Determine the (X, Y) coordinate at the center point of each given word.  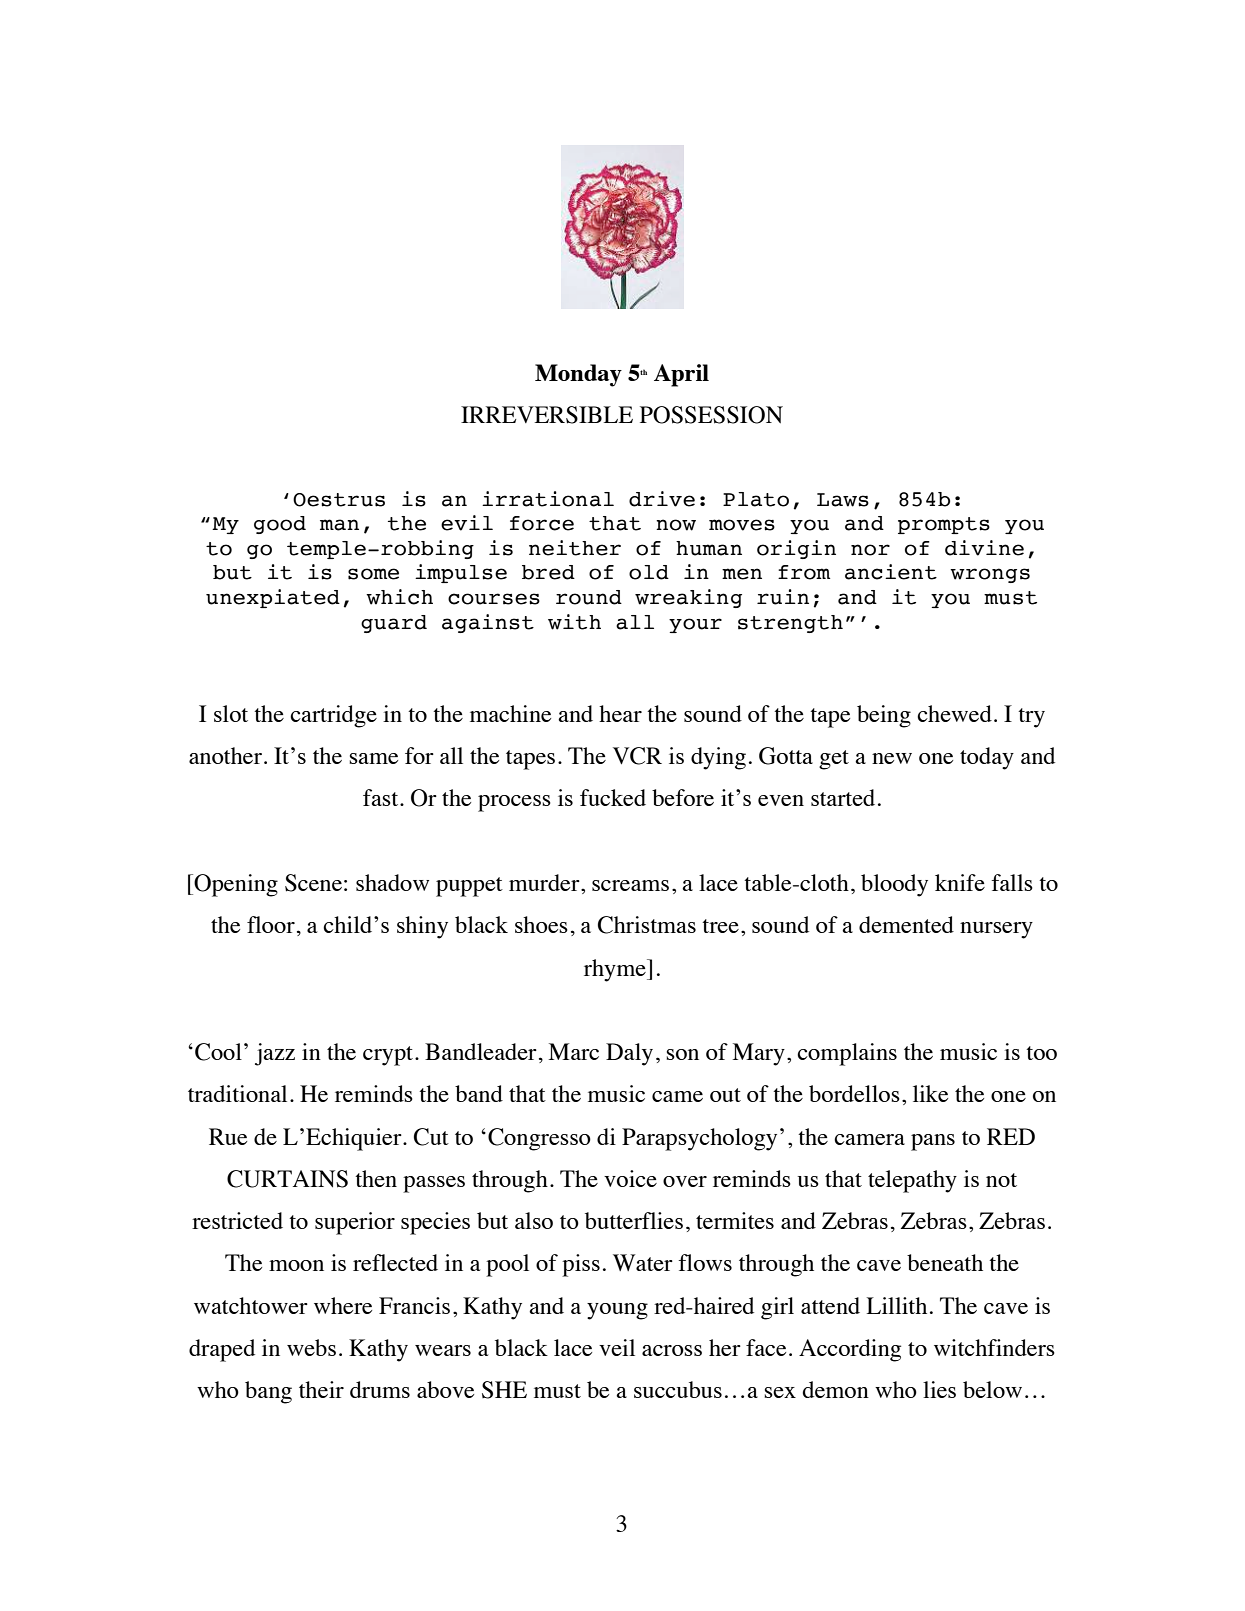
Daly (629, 1054)
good (280, 525)
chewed (954, 713)
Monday (578, 375)
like (930, 1093)
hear (620, 713)
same (373, 758)
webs (311, 1347)
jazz (275, 1054)
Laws (843, 500)
